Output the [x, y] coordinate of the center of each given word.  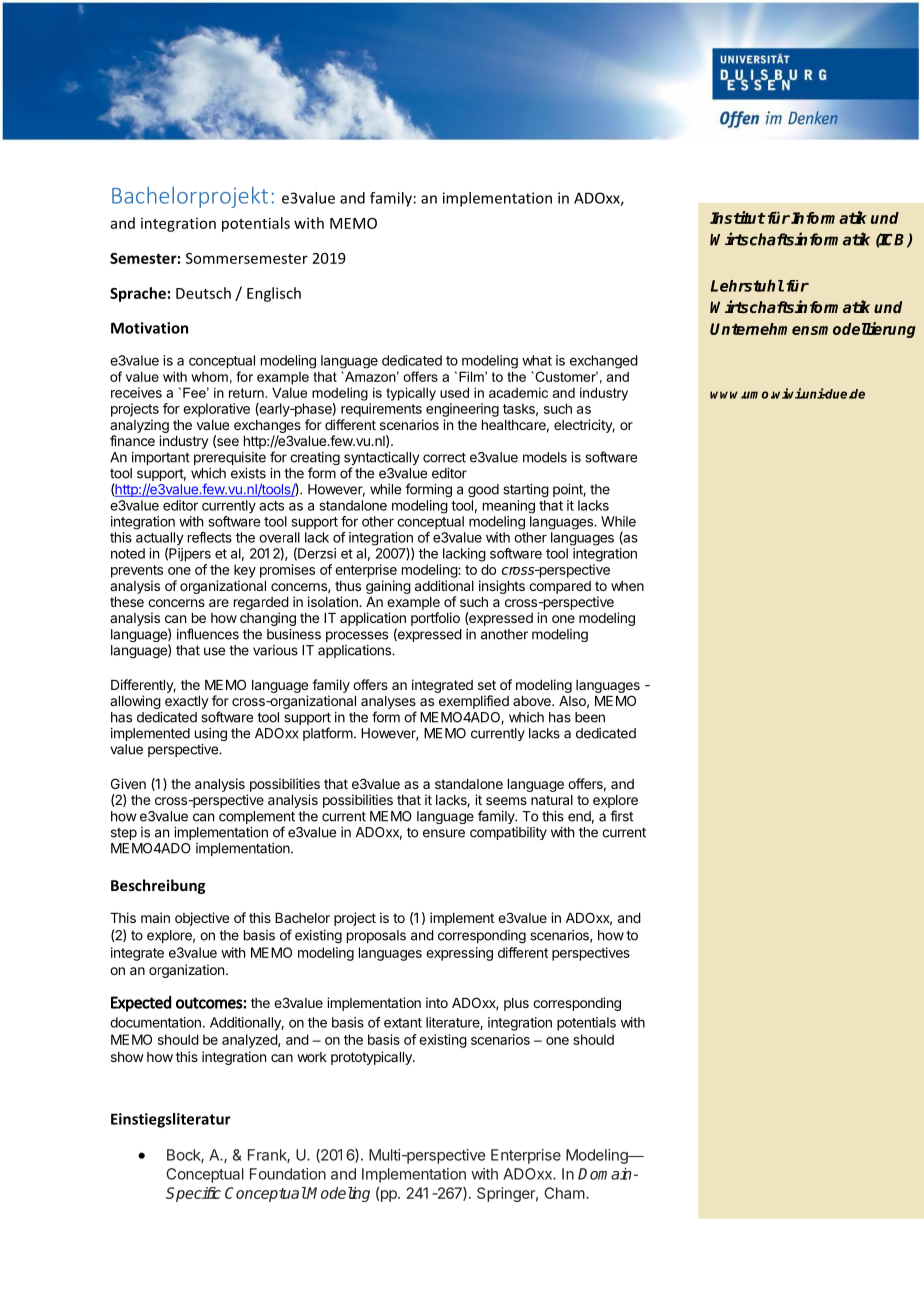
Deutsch [203, 293]
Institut [737, 217]
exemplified [474, 702]
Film [472, 376]
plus [516, 1004]
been [590, 717]
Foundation [288, 1174]
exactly [187, 702]
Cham [564, 1193]
